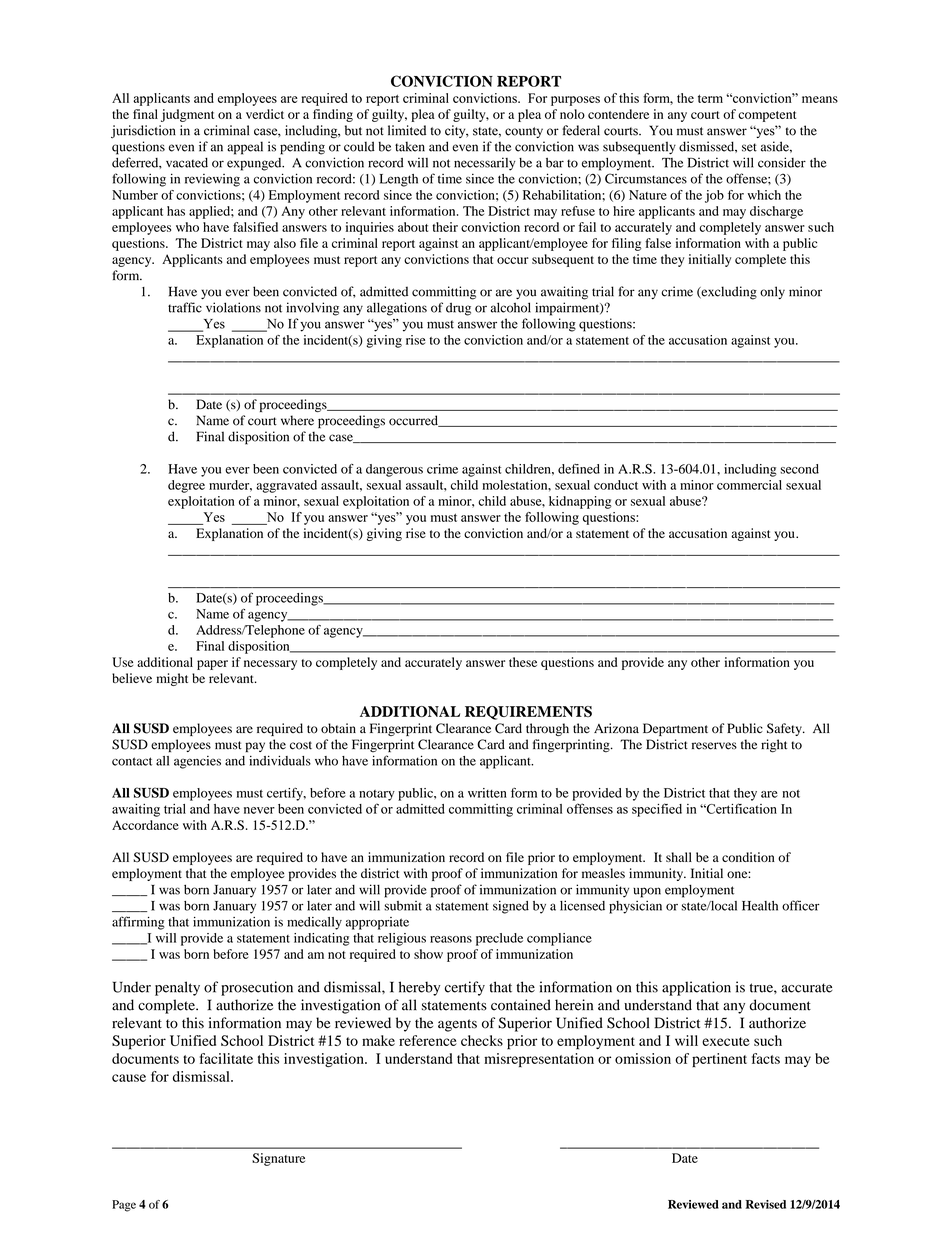 This screenshot has width=952, height=1233. Describe the element at coordinates (485, 164) in the screenshot. I see `necessarily` at that location.
